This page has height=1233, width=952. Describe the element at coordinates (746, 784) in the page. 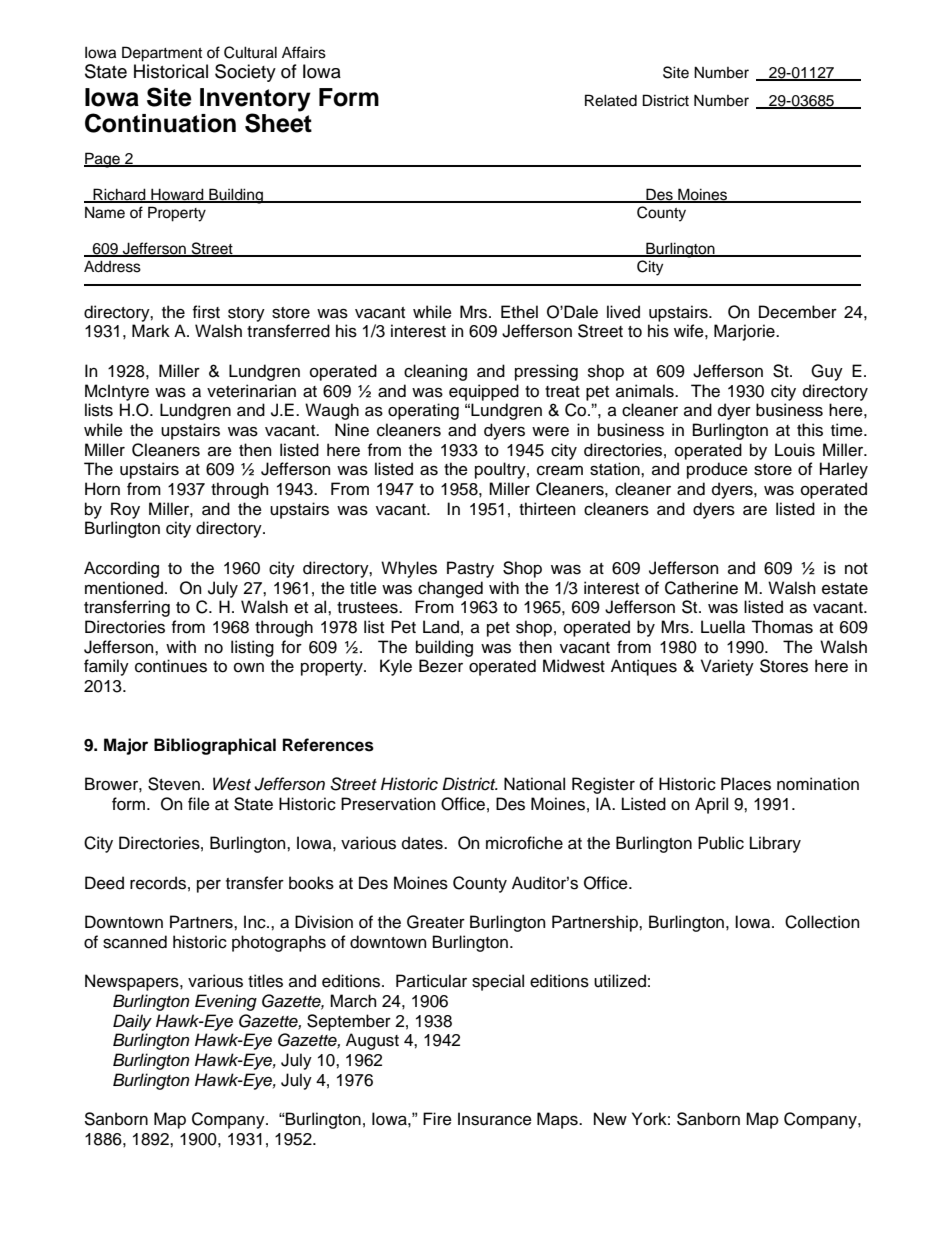

I see `Places` at that location.
